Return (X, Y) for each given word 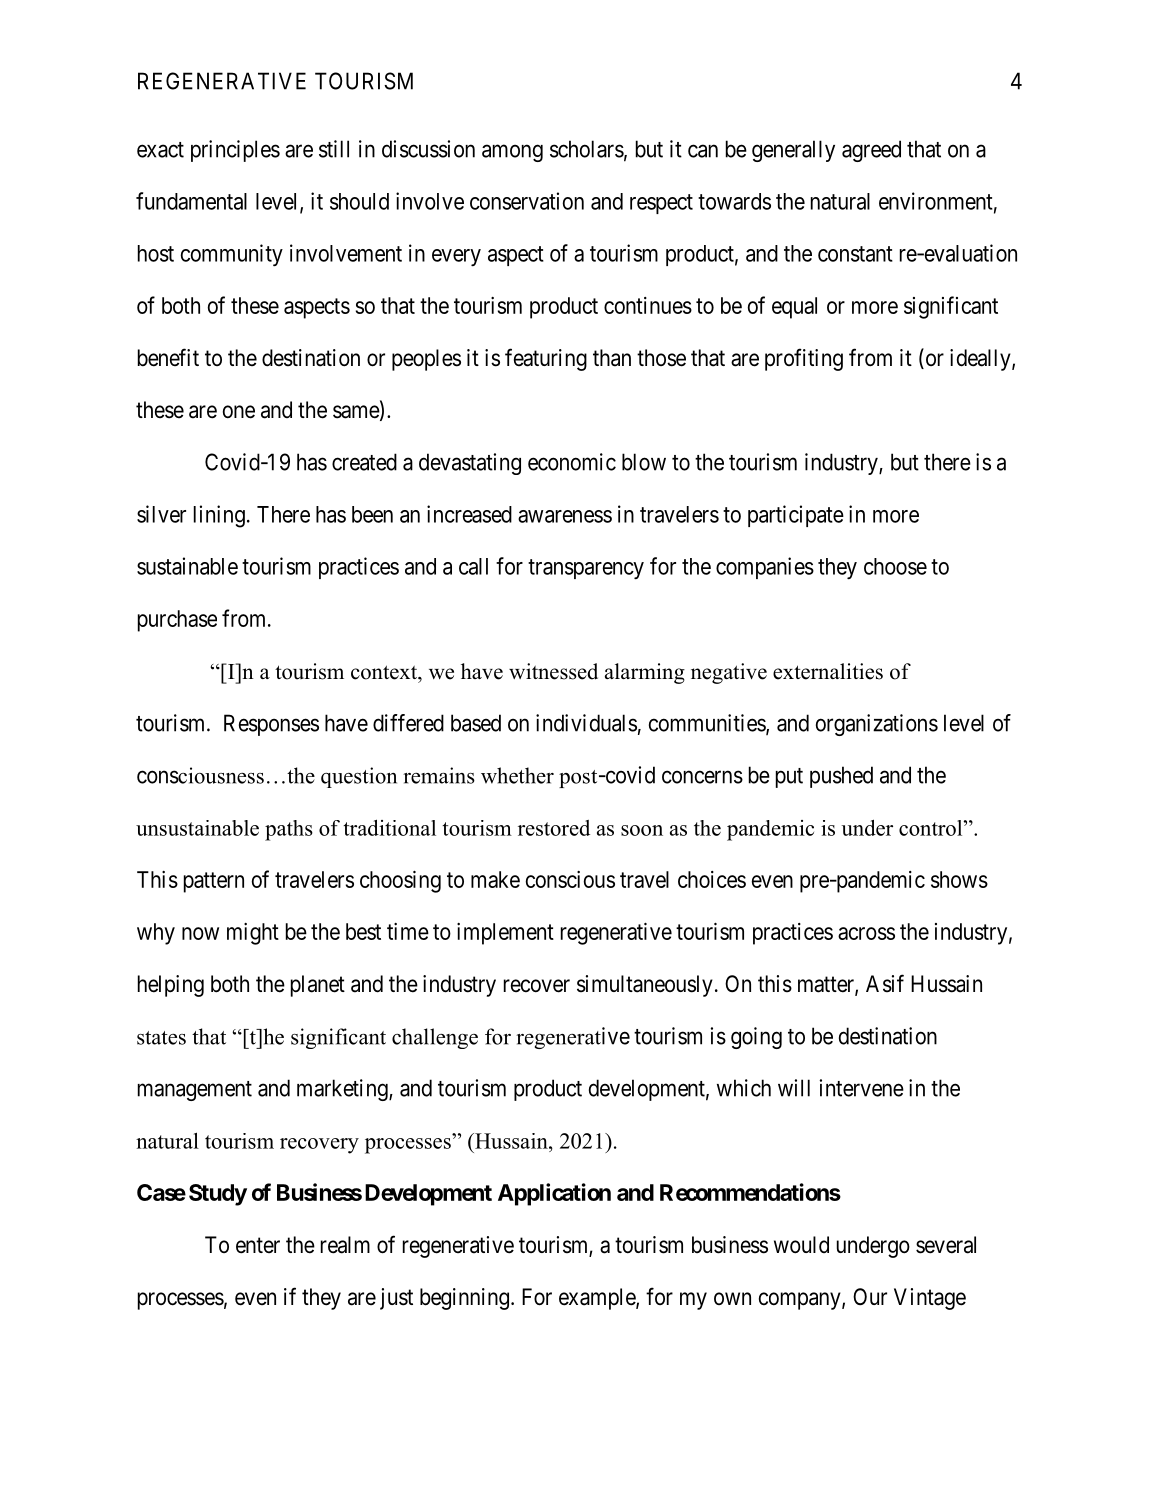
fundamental (191, 201)
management (195, 1091)
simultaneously (645, 986)
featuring (546, 359)
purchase (177, 621)
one (239, 412)
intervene (862, 1088)
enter (258, 1245)
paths (289, 830)
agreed (871, 151)
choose (895, 566)
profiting (804, 359)
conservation (527, 201)
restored (554, 828)
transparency (586, 569)
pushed (841, 777)
